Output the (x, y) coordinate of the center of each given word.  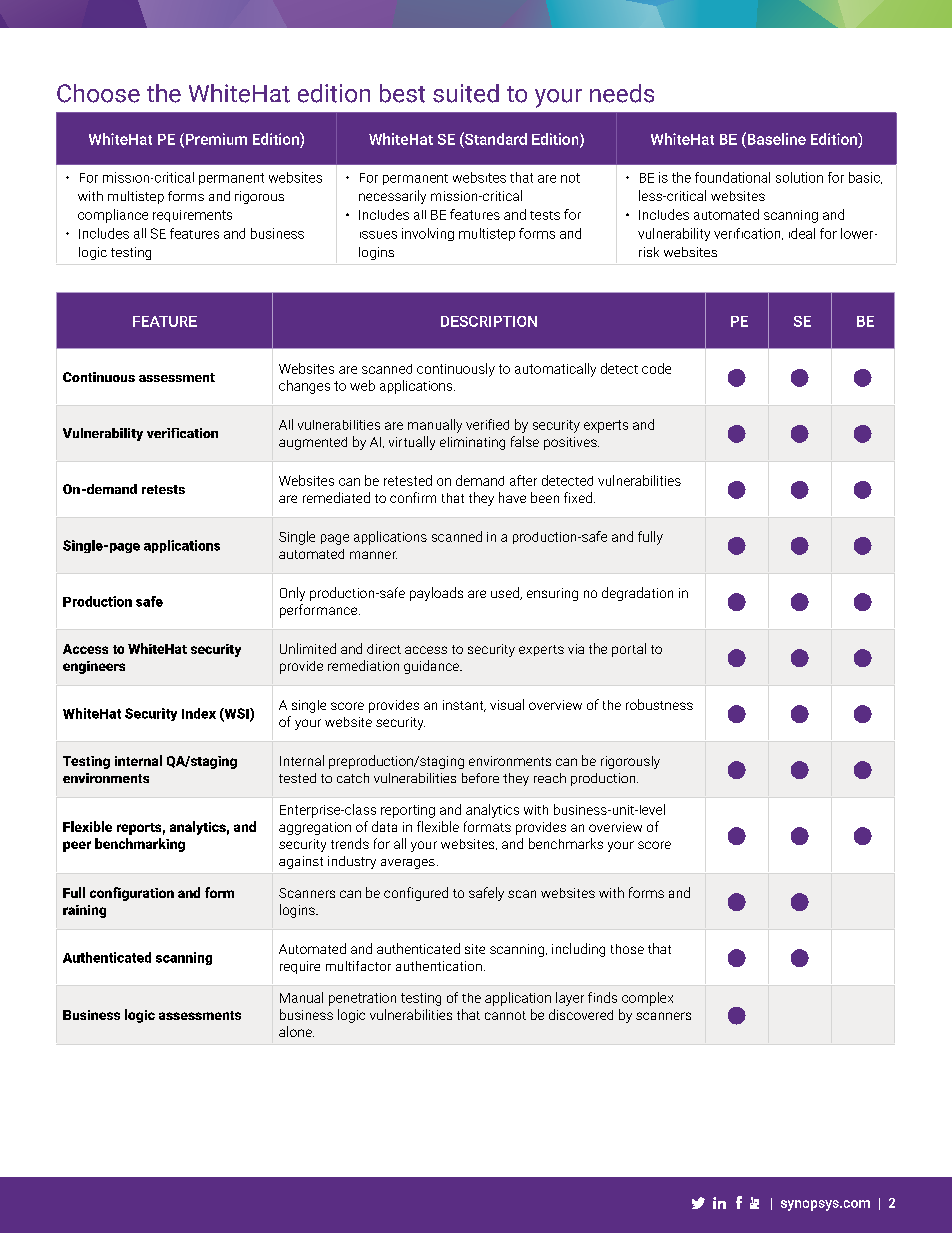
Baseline (775, 138)
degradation (637, 594)
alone (296, 1031)
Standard (495, 138)
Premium (215, 140)
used (506, 593)
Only (292, 594)
